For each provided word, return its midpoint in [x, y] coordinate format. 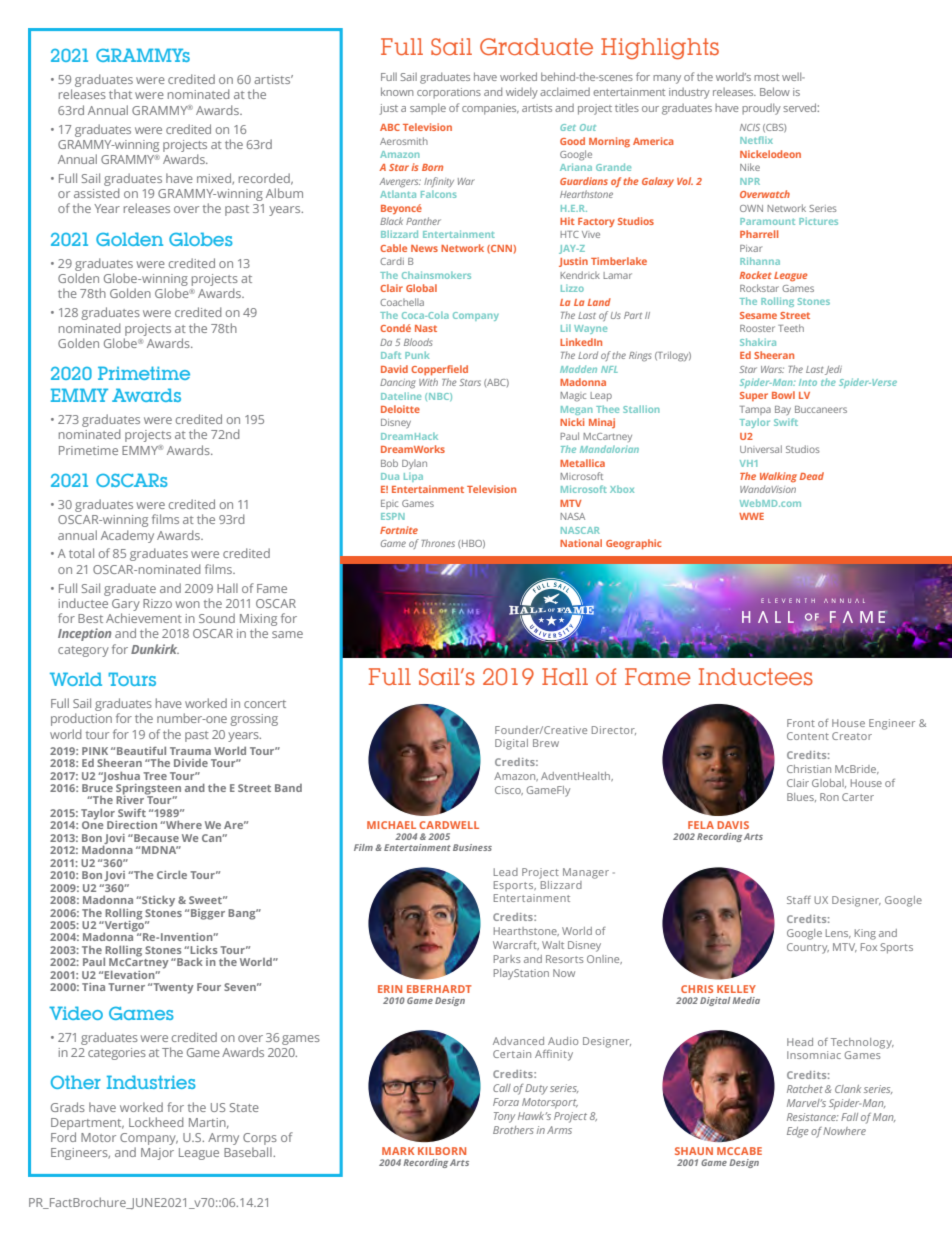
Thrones [438, 543]
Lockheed [156, 1122]
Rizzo [157, 603]
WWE [751, 516]
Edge [798, 1132]
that [120, 94]
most [766, 77]
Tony [504, 1117]
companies [490, 109]
